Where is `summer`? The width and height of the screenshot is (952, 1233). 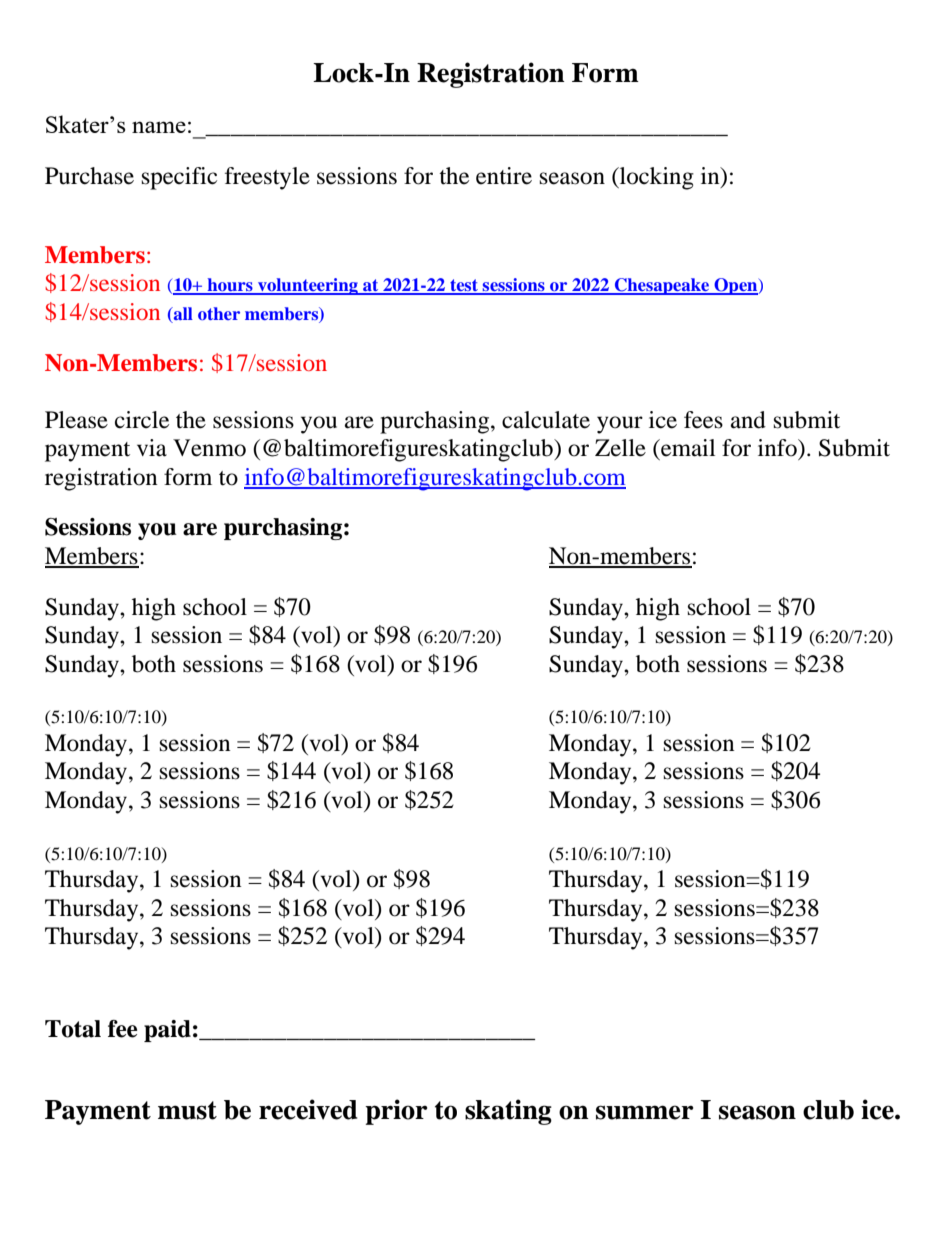 summer is located at coordinates (645, 1112).
